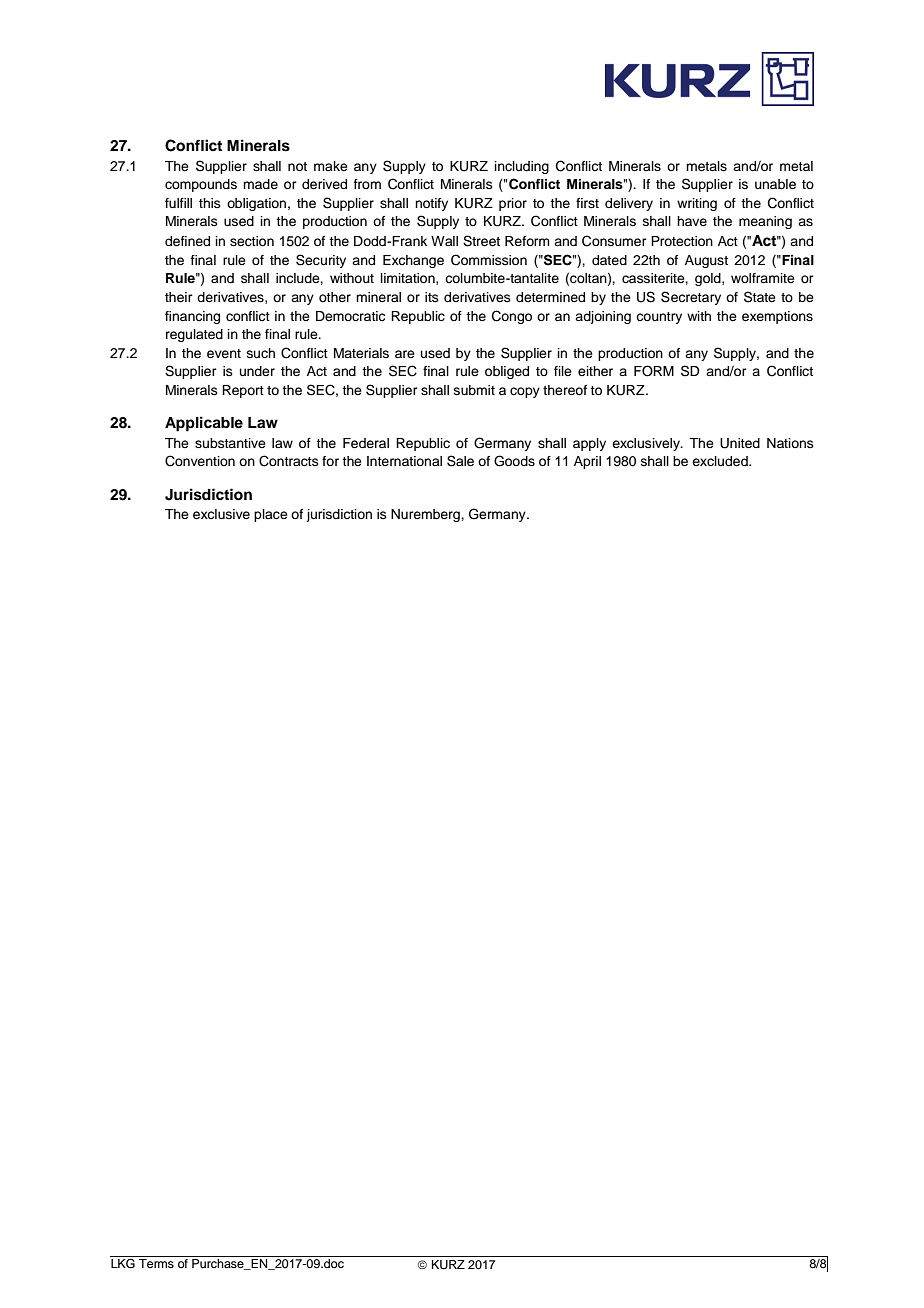 The image size is (924, 1308). What do you see at coordinates (431, 204) in the screenshot?
I see `notify` at bounding box center [431, 204].
